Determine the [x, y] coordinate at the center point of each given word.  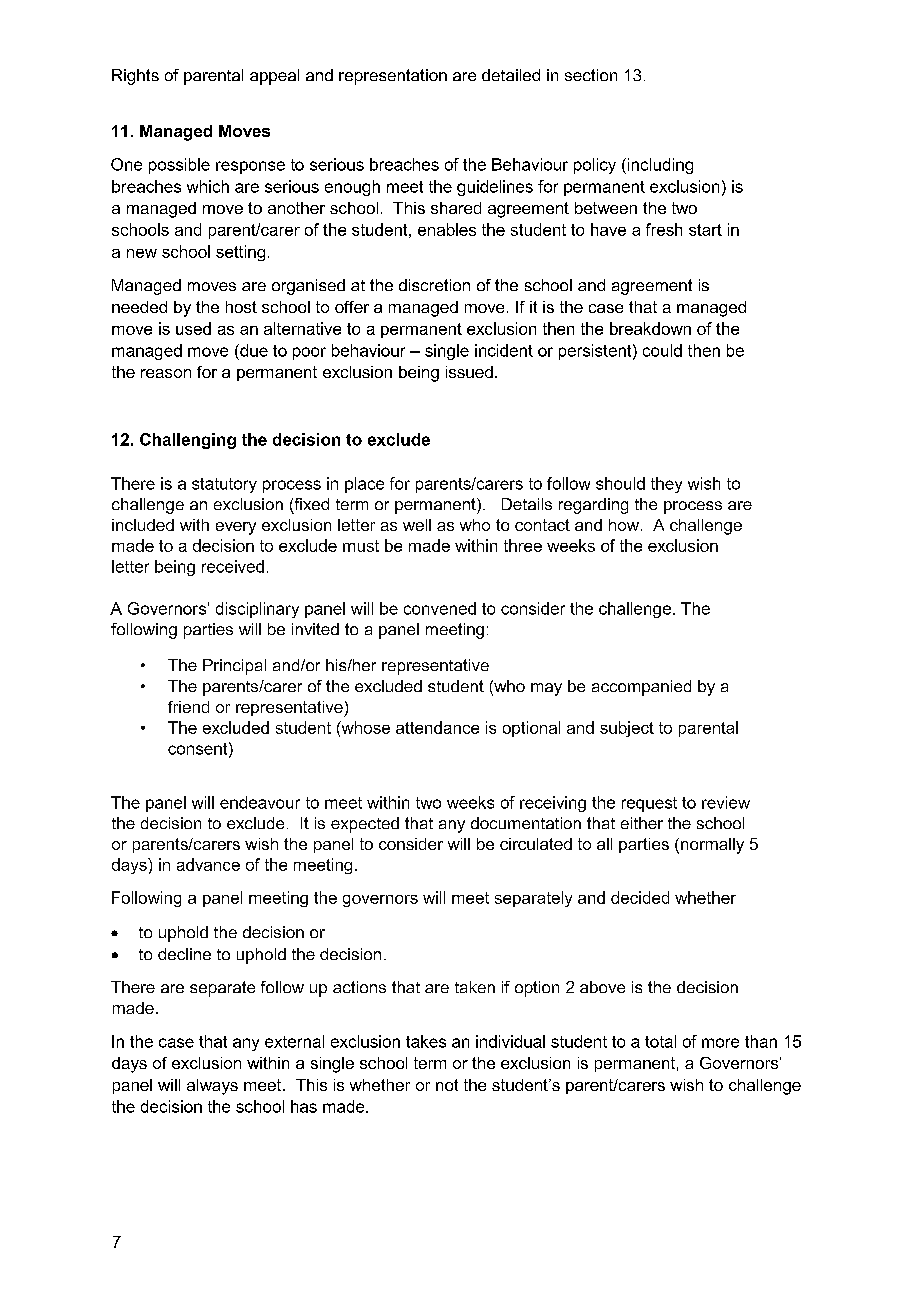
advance [208, 864]
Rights [135, 77]
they [666, 485]
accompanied [641, 688]
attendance [437, 727]
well [417, 525]
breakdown [650, 328]
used [193, 328]
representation [393, 77]
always [212, 1087]
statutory [224, 485]
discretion [434, 285]
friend [188, 707]
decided [640, 897]
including [659, 166]
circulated [536, 844]
